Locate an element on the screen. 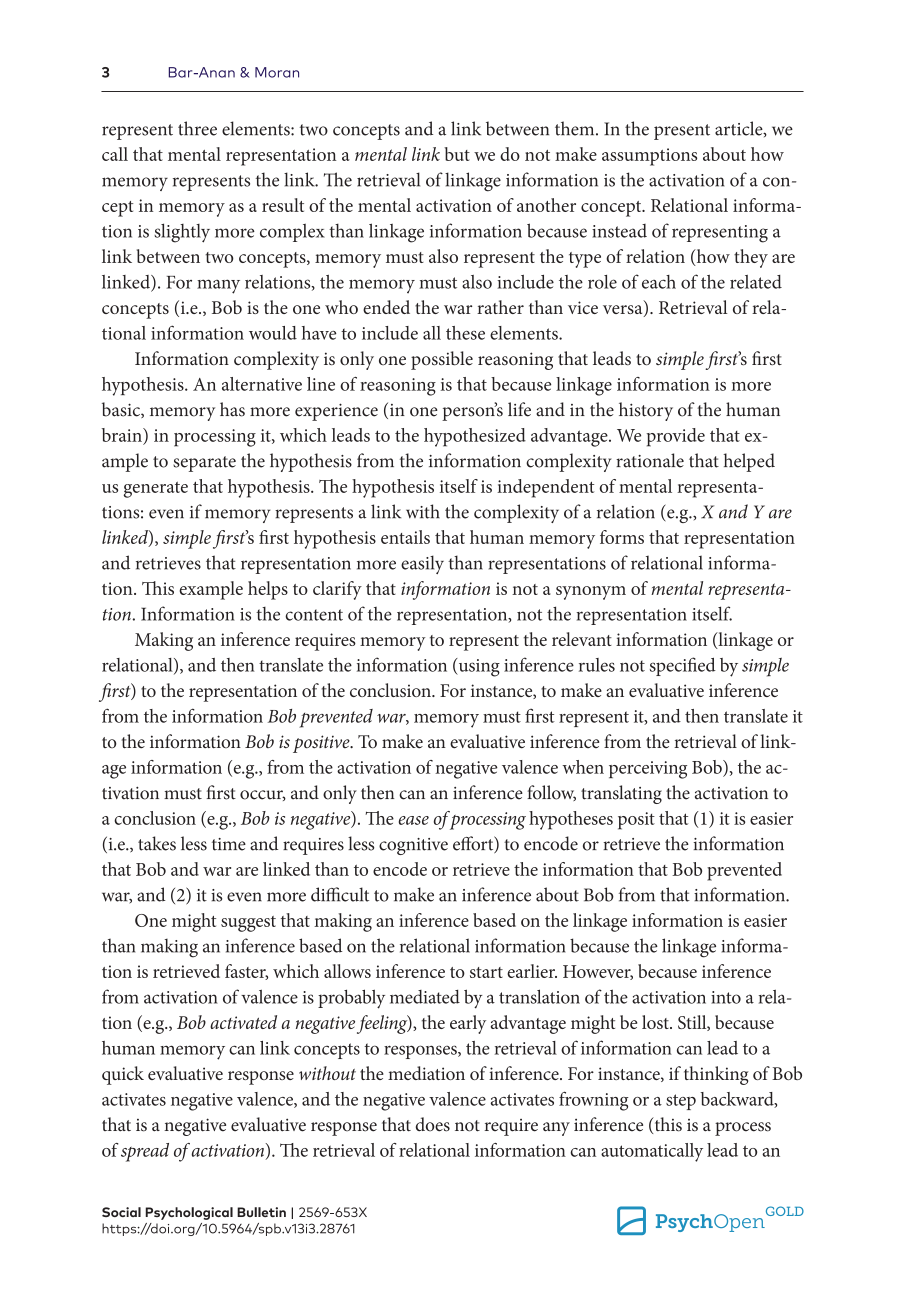  but is located at coordinates (457, 154).
